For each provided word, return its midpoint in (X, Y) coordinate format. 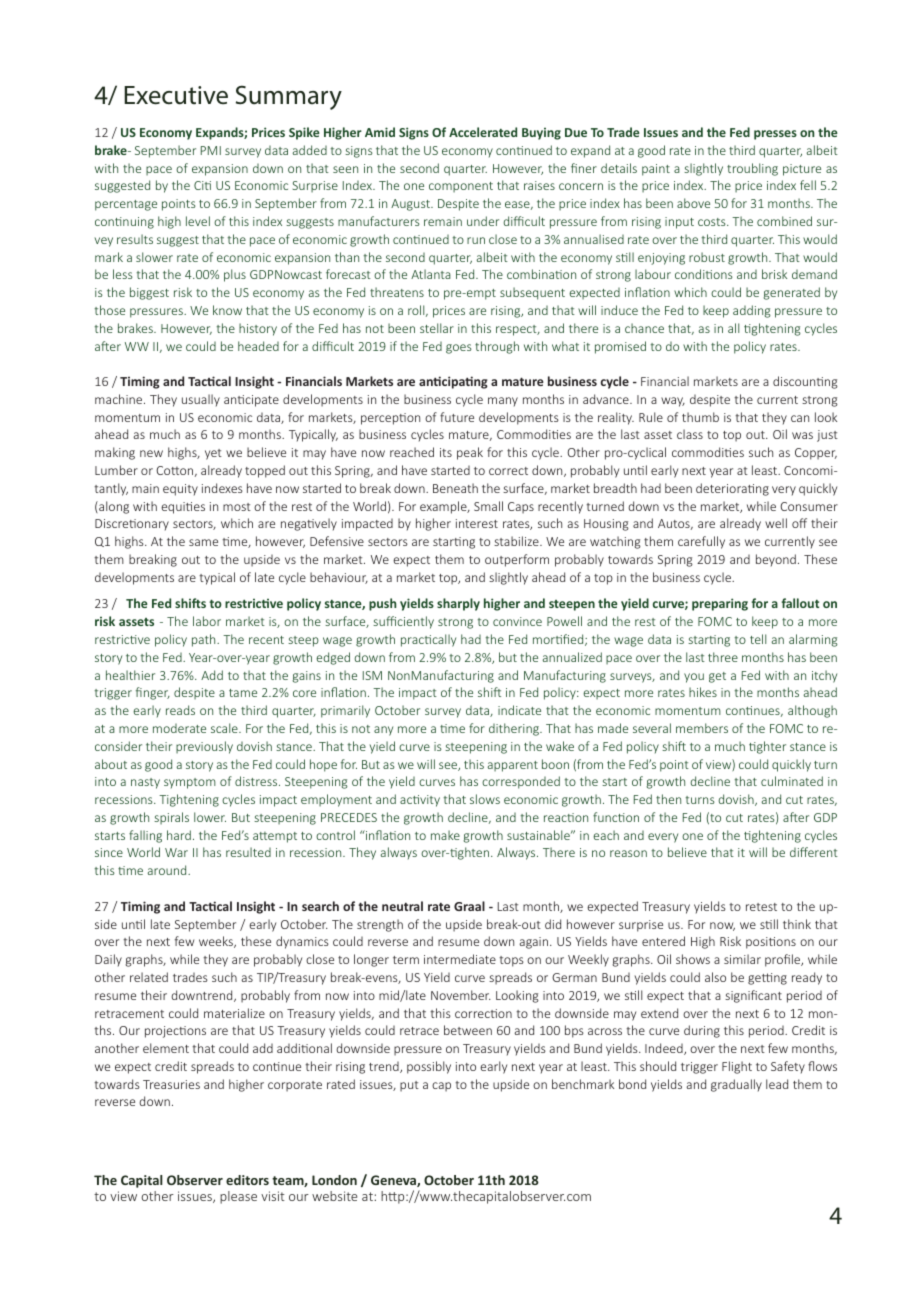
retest (761, 907)
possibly (429, 1067)
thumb (700, 417)
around (168, 870)
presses (775, 135)
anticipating (453, 382)
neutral (402, 906)
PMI (211, 150)
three (723, 657)
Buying (541, 134)
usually (201, 400)
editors (247, 1180)
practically (428, 640)
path (205, 640)
